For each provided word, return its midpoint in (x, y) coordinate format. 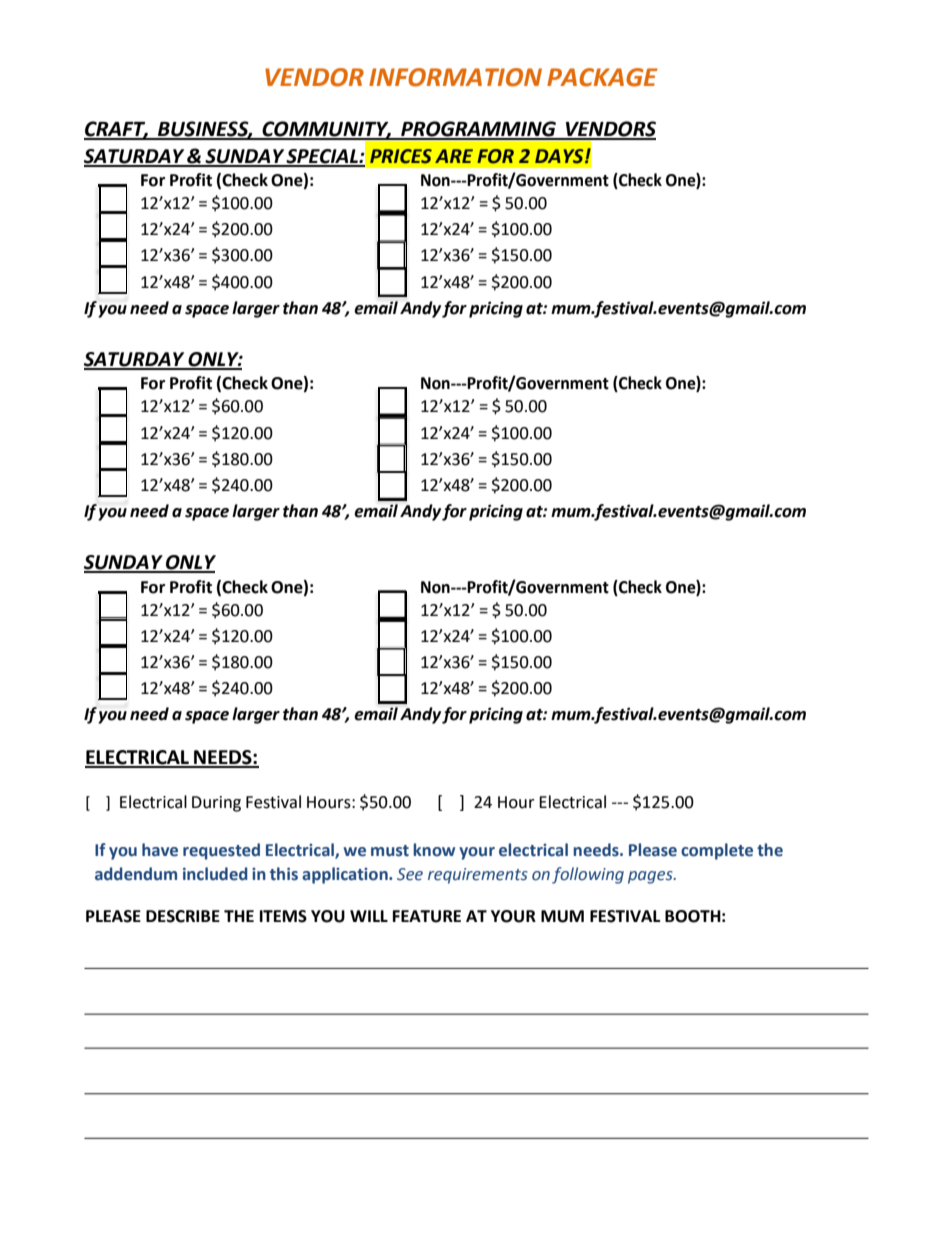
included (215, 874)
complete (717, 851)
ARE (454, 156)
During (216, 804)
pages (651, 877)
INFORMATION (455, 77)
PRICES (401, 156)
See (410, 874)
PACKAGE (602, 77)
